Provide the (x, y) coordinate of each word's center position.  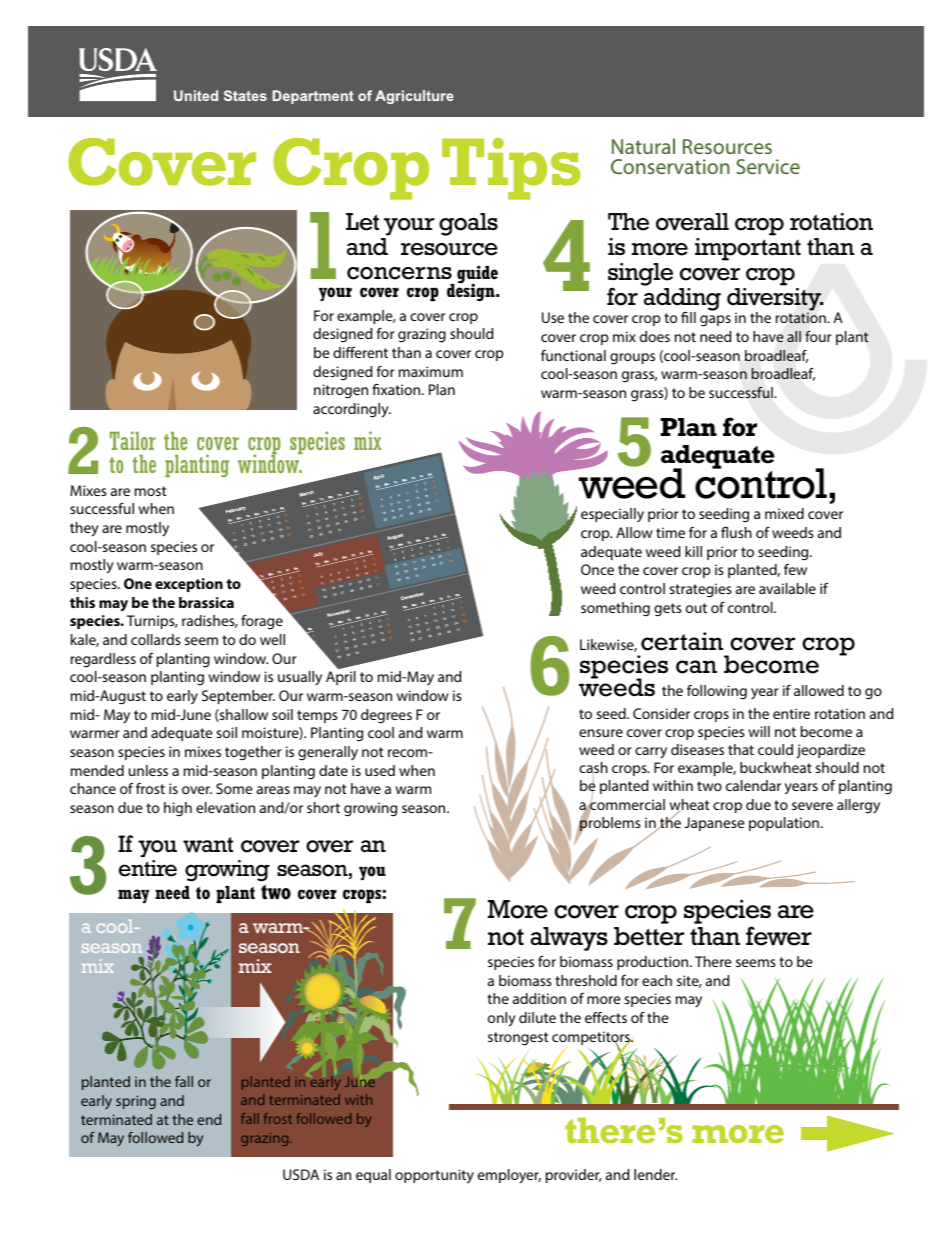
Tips (511, 169)
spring (136, 1102)
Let (362, 222)
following (717, 692)
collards (156, 639)
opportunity (434, 1176)
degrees (386, 716)
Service (768, 166)
